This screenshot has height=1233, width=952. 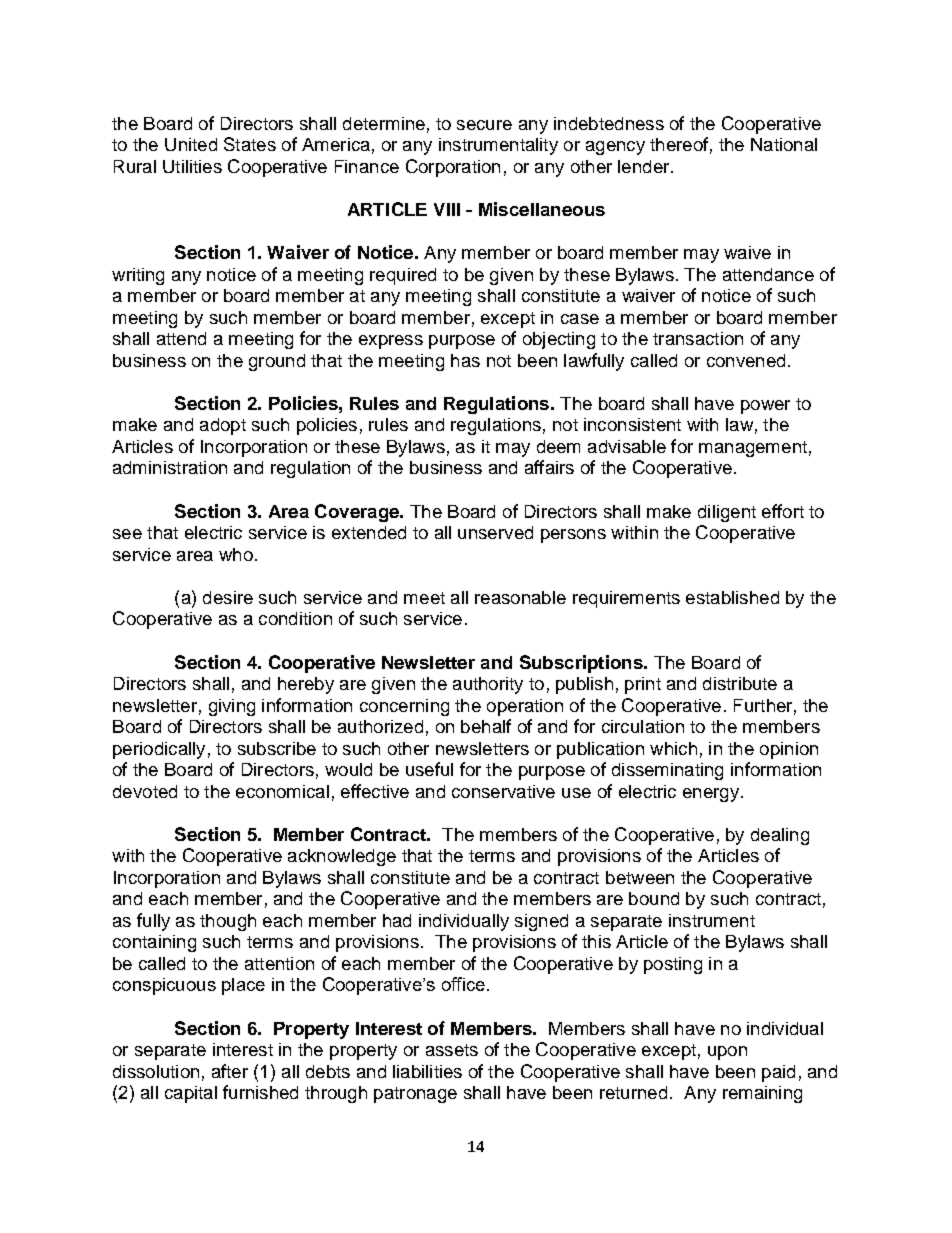 I want to click on after, so click(x=230, y=1071).
